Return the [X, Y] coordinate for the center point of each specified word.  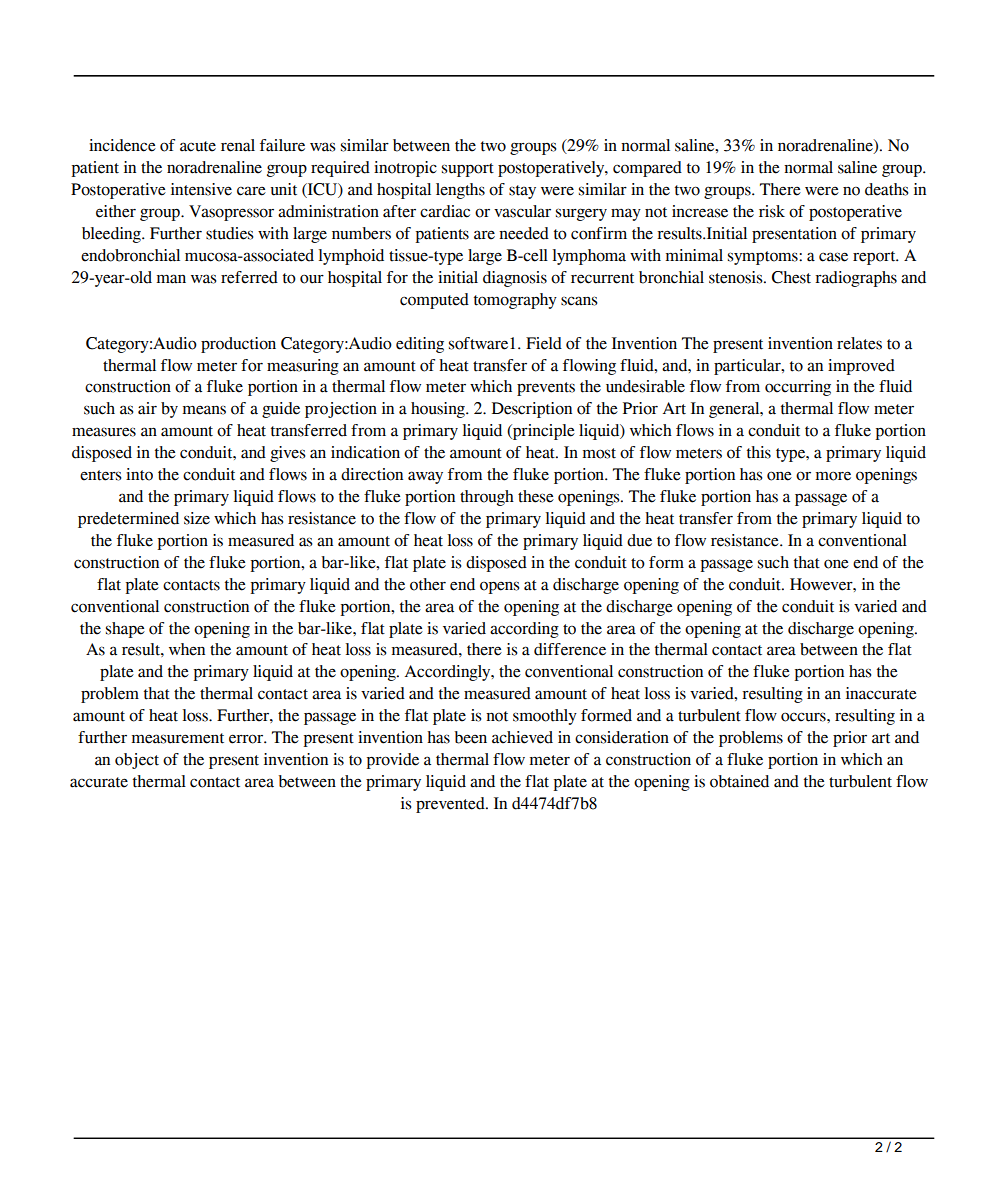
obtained [739, 781]
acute [198, 146]
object [137, 761]
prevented [451, 805]
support [468, 170]
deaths [886, 189]
